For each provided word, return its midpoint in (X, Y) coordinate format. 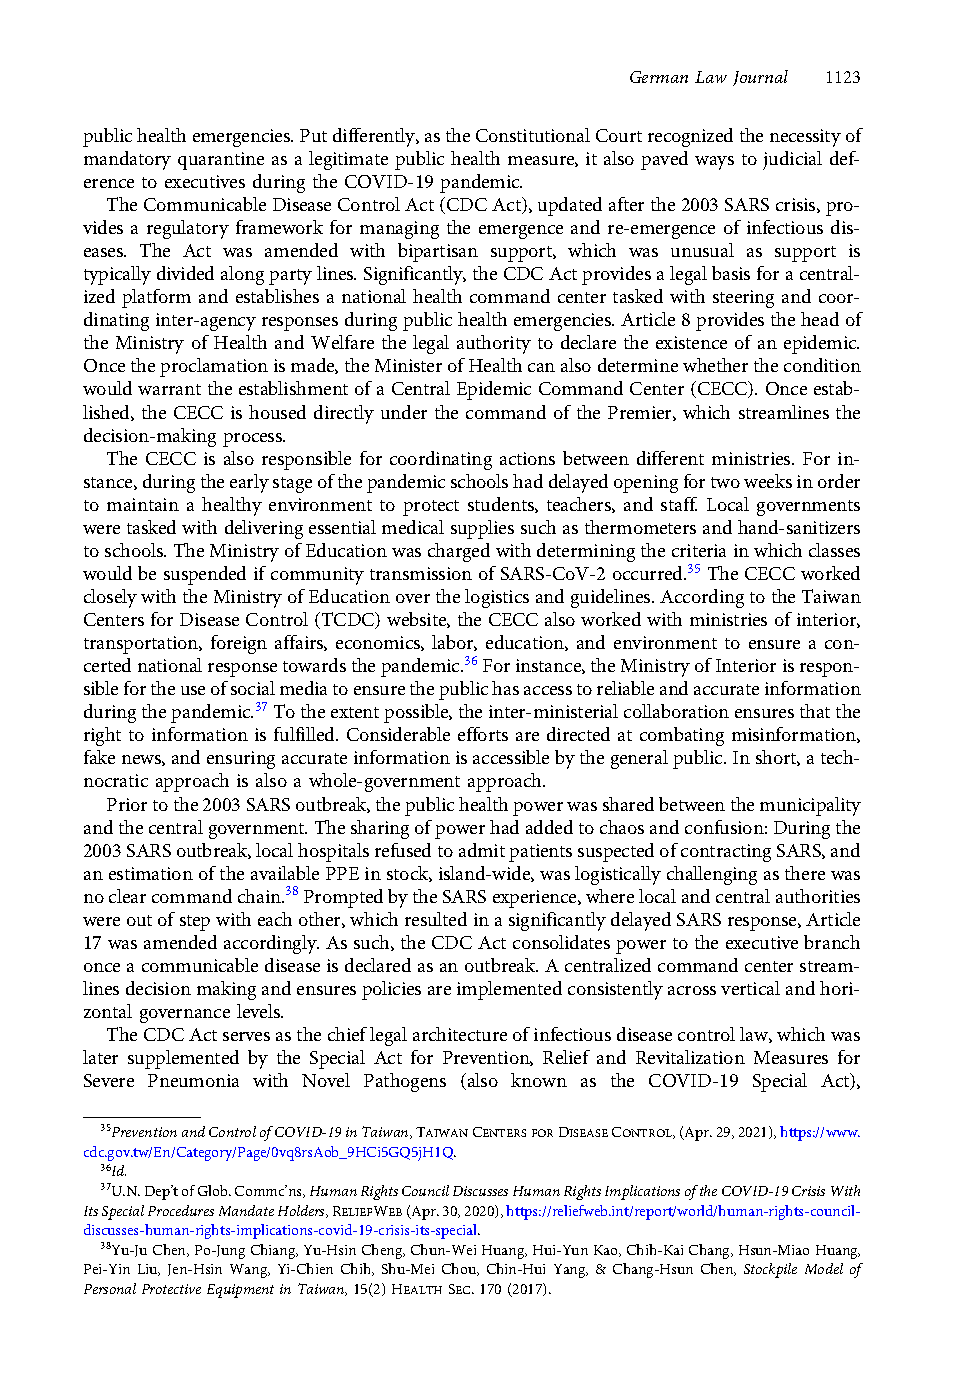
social (253, 688)
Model (824, 1268)
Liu (149, 1270)
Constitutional (533, 135)
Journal (760, 78)
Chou (460, 1269)
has (505, 688)
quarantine (221, 161)
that (815, 711)
